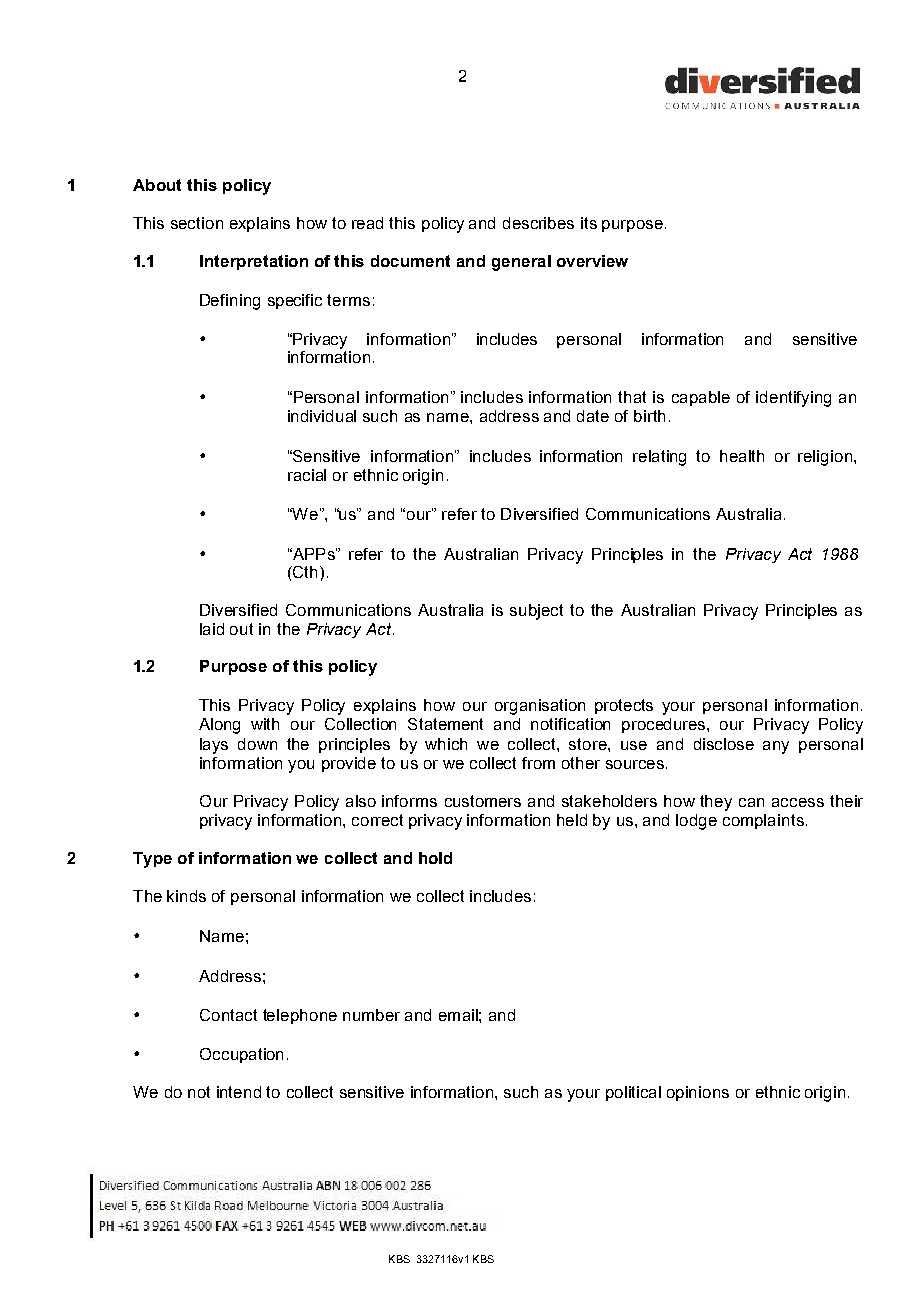 This document has height=1308, width=924. Describe the element at coordinates (322, 416) in the document. I see `individual` at that location.
